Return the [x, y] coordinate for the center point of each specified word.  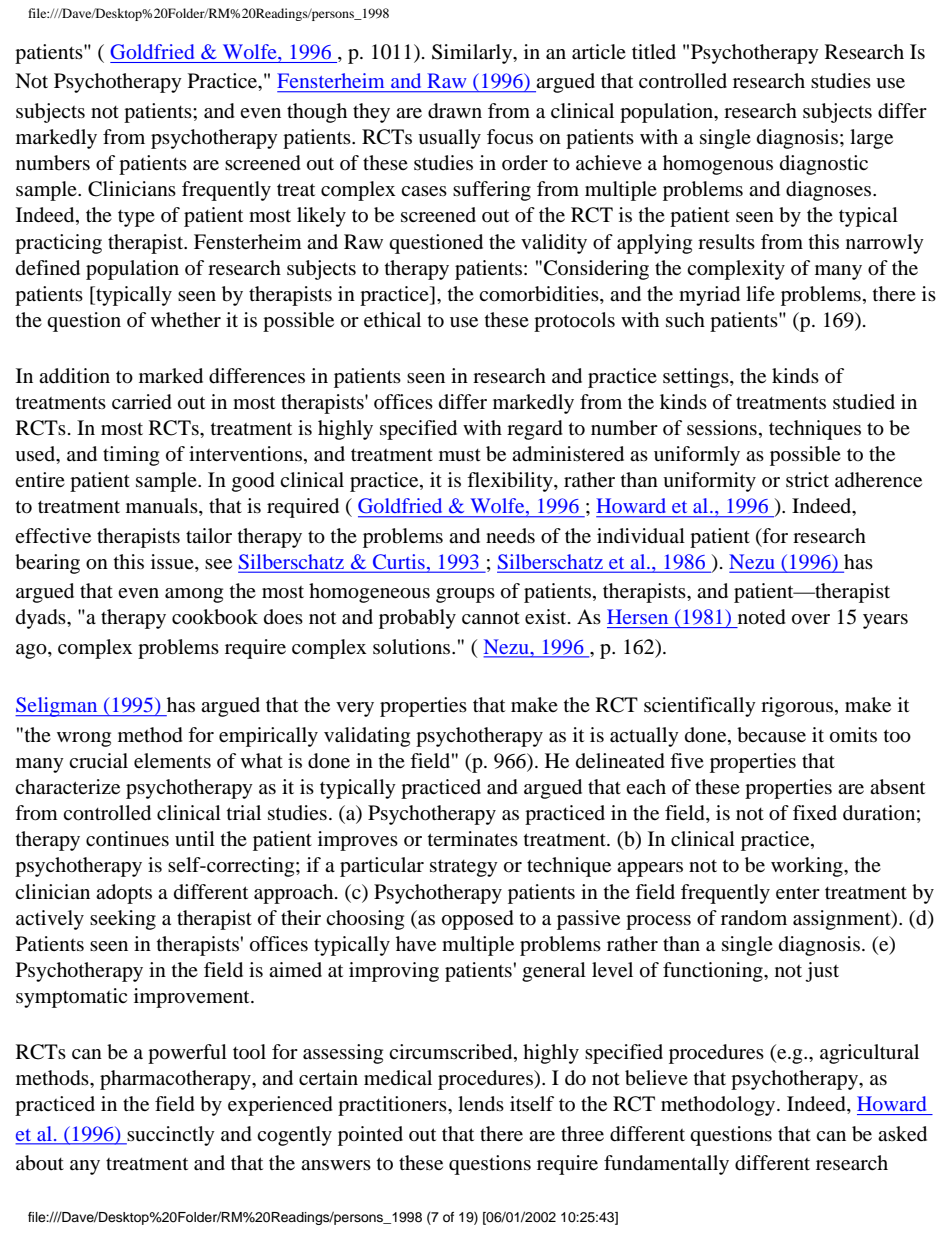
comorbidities [540, 294]
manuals [163, 507]
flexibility [511, 482]
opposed [478, 920]
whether [186, 319]
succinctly [170, 1136]
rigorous [797, 707]
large [871, 139]
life [760, 293]
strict [807, 479]
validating [367, 737]
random [754, 918]
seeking [123, 920]
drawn [455, 111]
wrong [84, 739]
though [317, 113]
